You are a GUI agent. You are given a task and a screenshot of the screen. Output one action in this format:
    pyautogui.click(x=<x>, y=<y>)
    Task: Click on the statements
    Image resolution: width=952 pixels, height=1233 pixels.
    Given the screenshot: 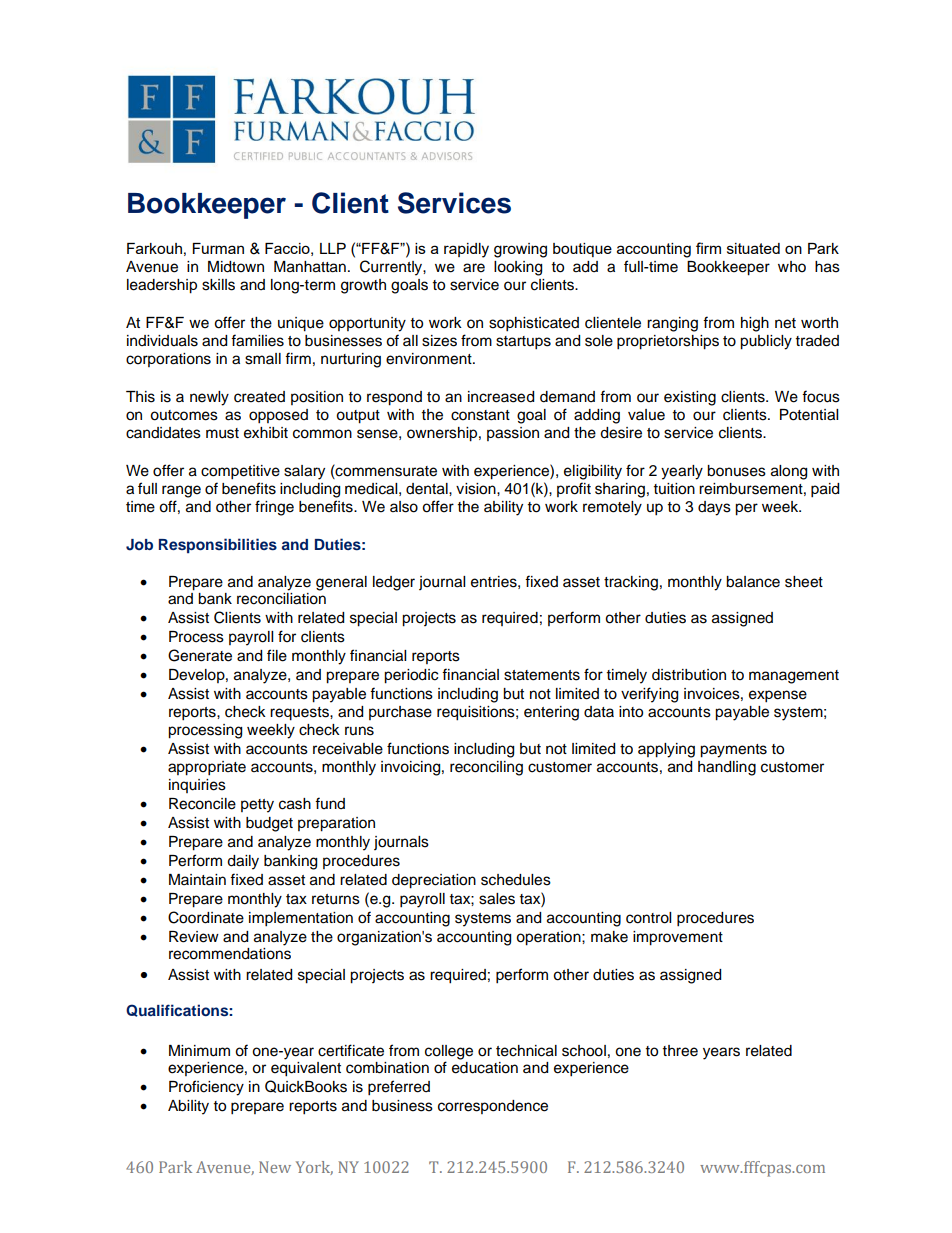 What is the action you would take?
    pyautogui.click(x=542, y=675)
